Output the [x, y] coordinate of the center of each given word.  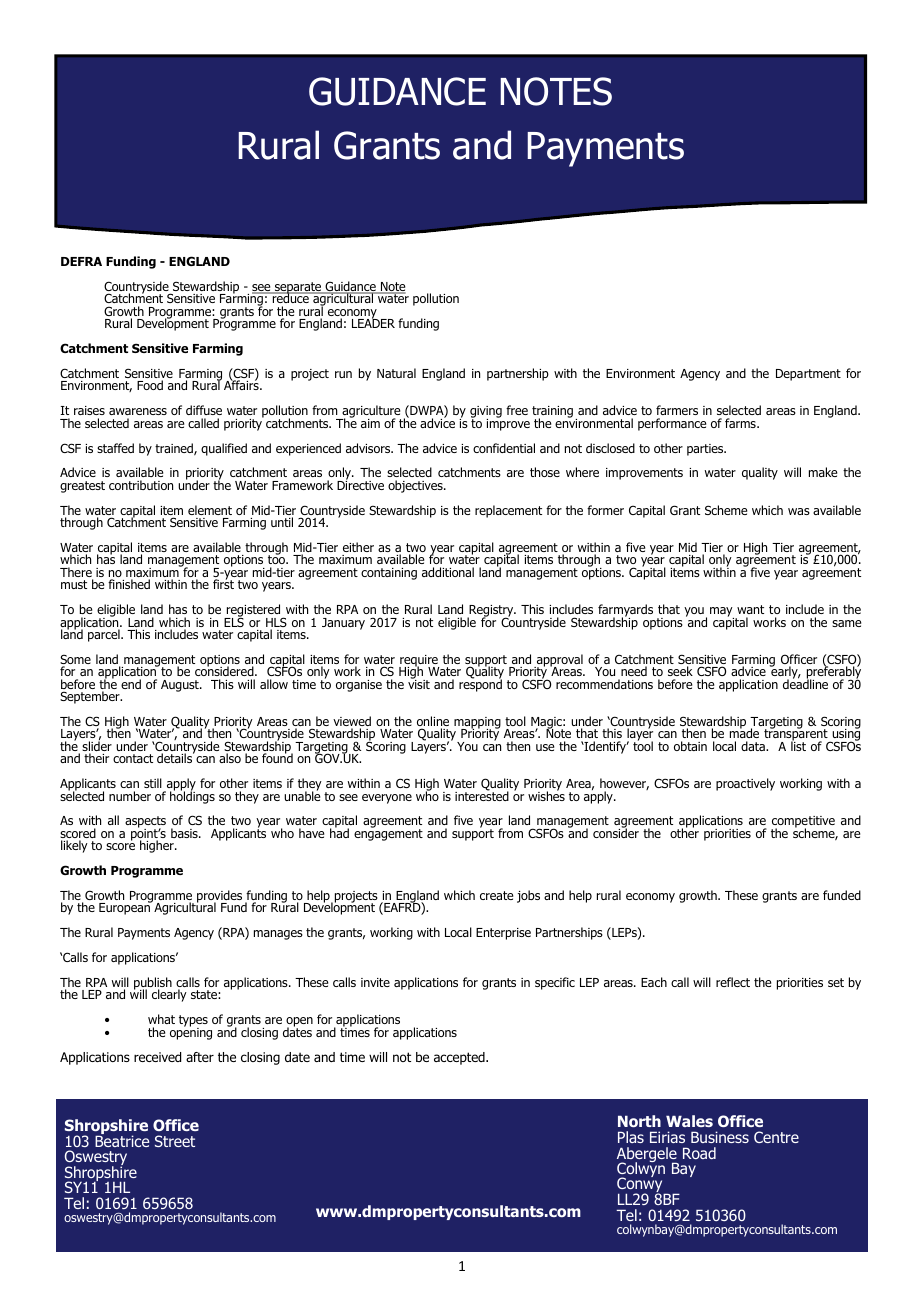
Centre [776, 1137]
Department [808, 375]
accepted [460, 1058]
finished [129, 584]
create [496, 895]
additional [448, 572]
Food [150, 385]
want [750, 609]
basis [185, 833]
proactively [745, 784]
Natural [396, 373]
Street [175, 1141]
